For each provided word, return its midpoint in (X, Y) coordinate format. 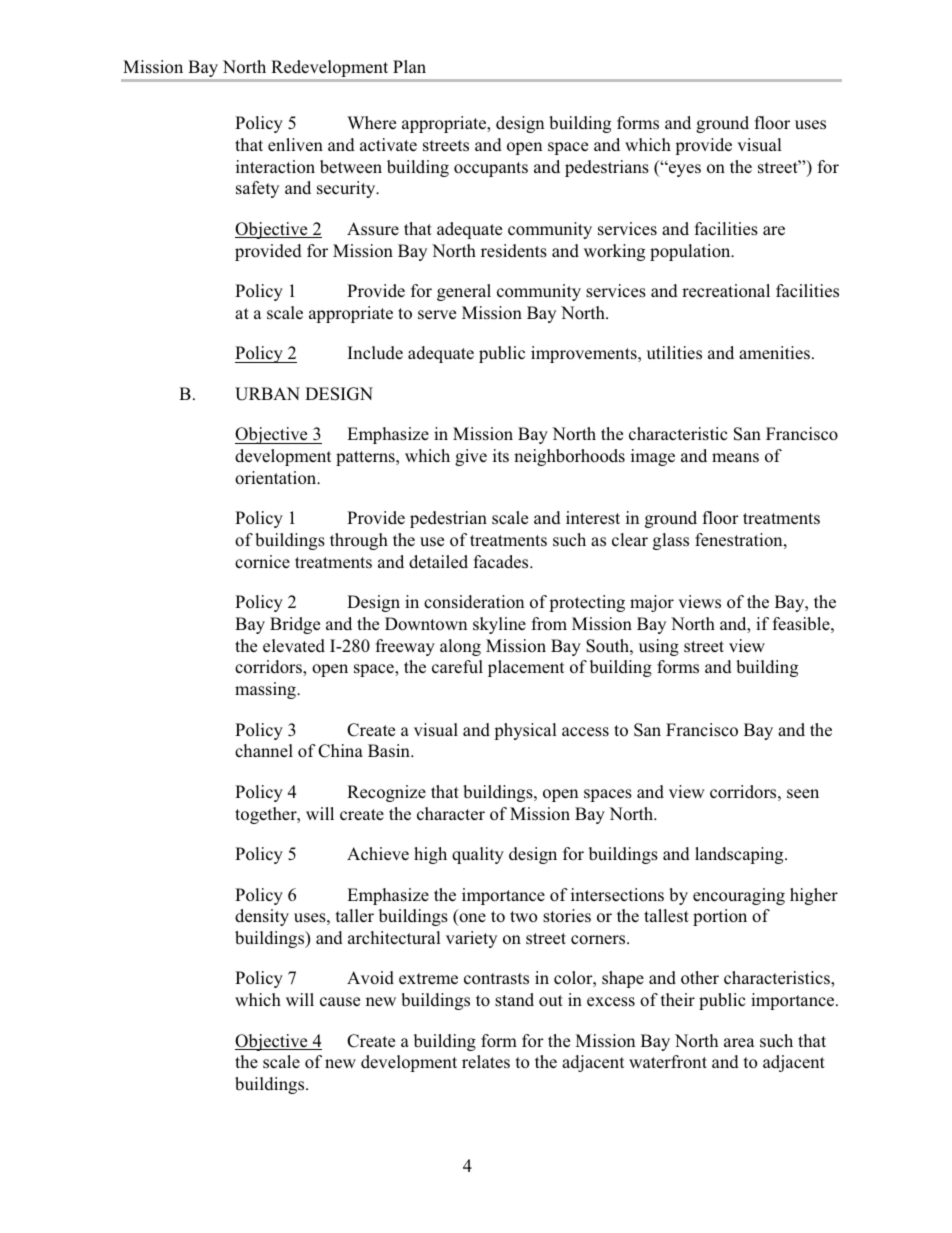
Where (371, 122)
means (735, 458)
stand (514, 1000)
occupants (491, 169)
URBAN (267, 394)
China (340, 751)
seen (803, 793)
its (501, 455)
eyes (684, 170)
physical (525, 731)
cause (340, 1002)
